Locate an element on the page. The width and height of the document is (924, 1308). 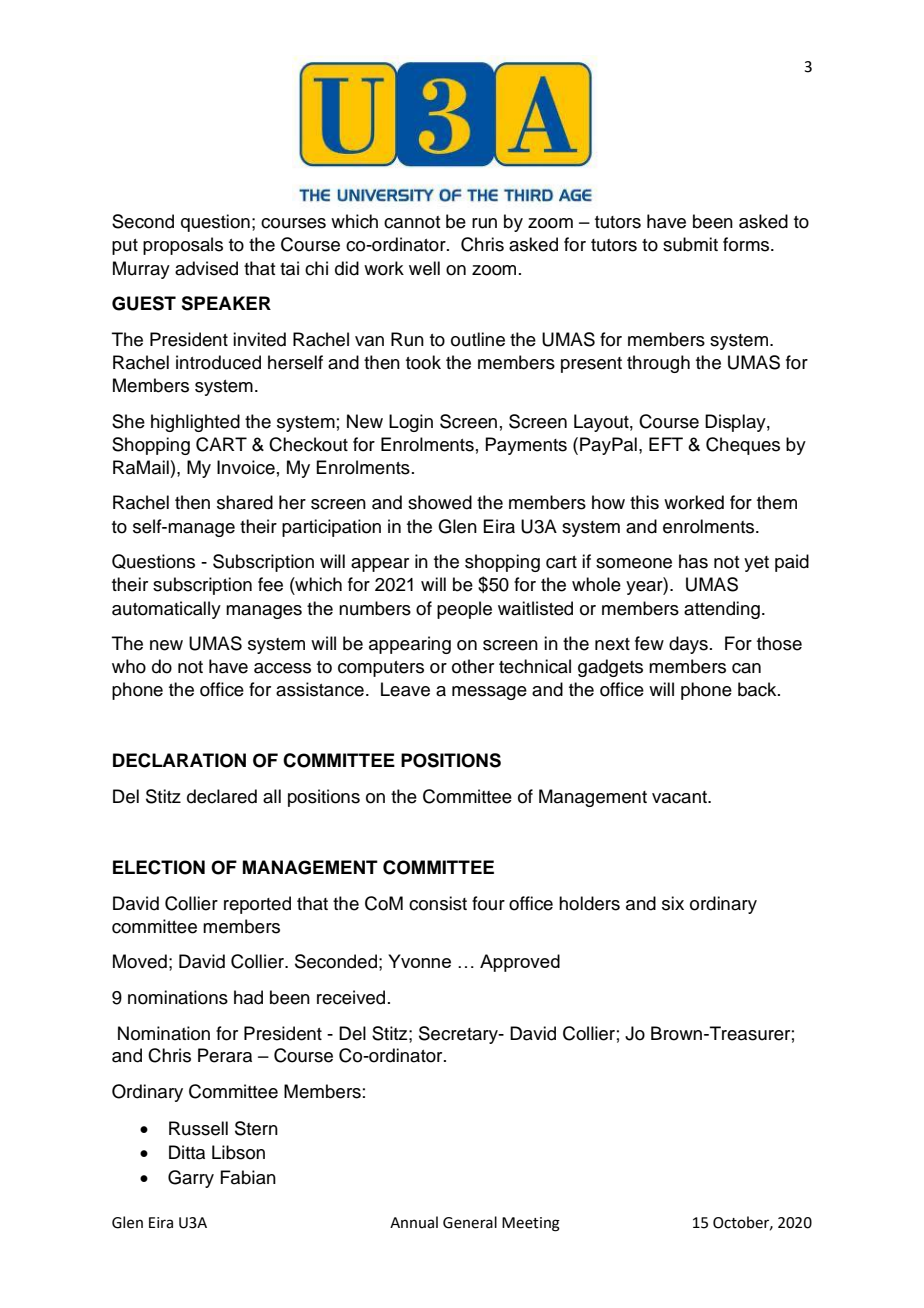
General is located at coordinates (470, 1222).
